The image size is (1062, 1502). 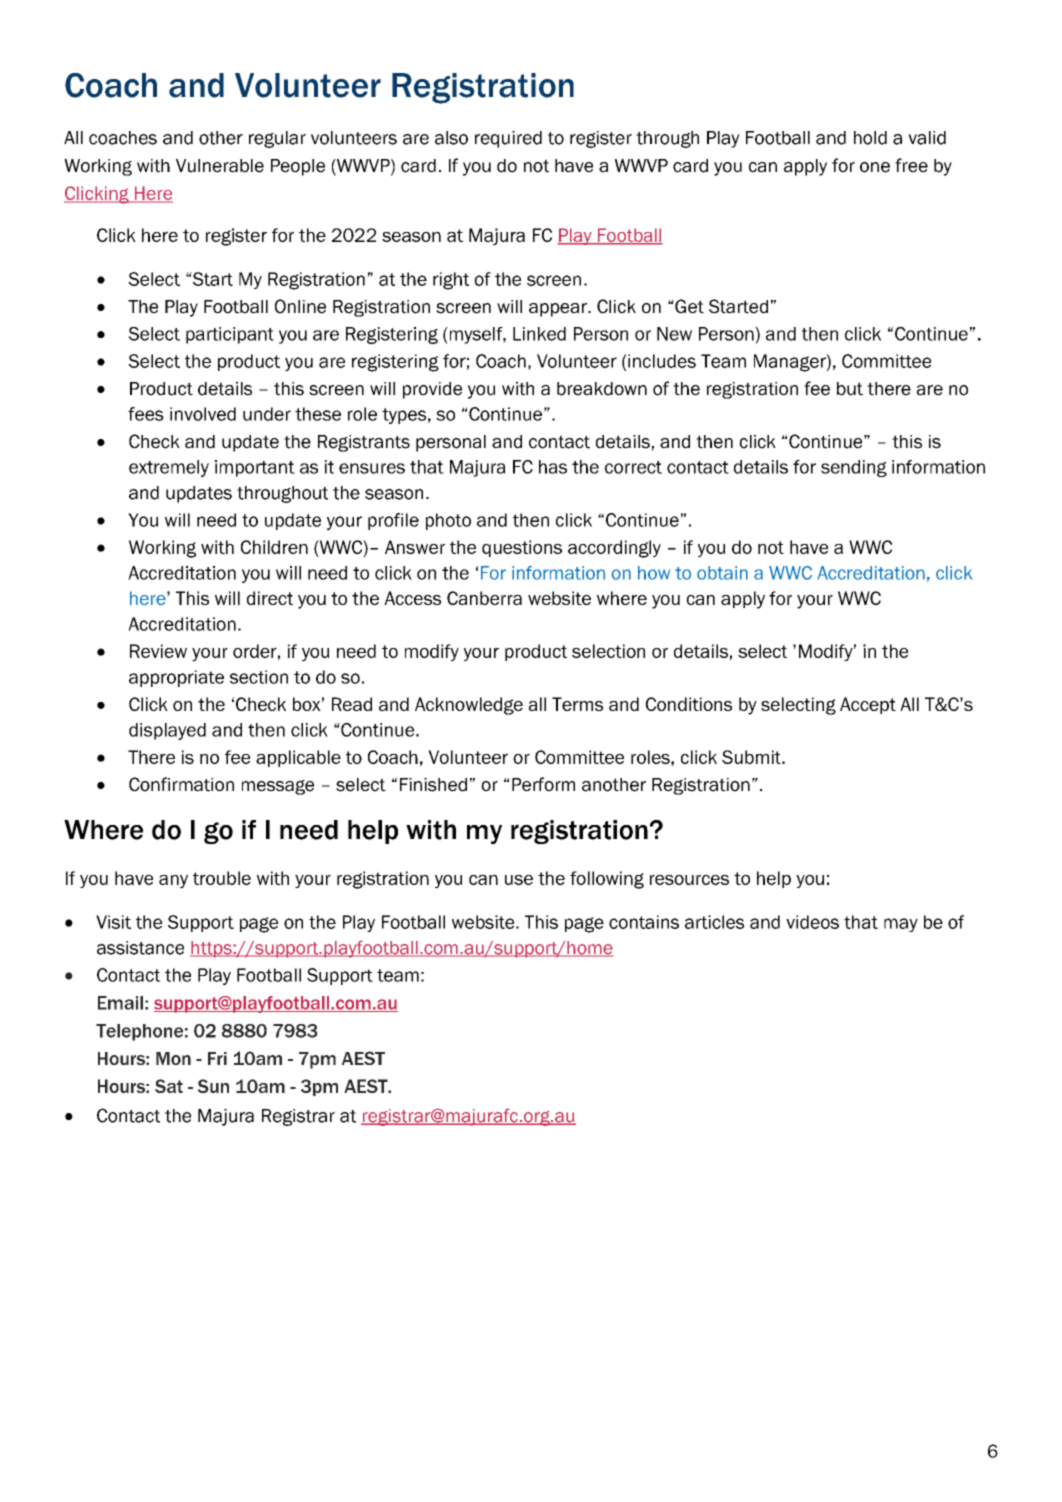 What do you see at coordinates (176, 678) in the document?
I see `appropriate` at bounding box center [176, 678].
